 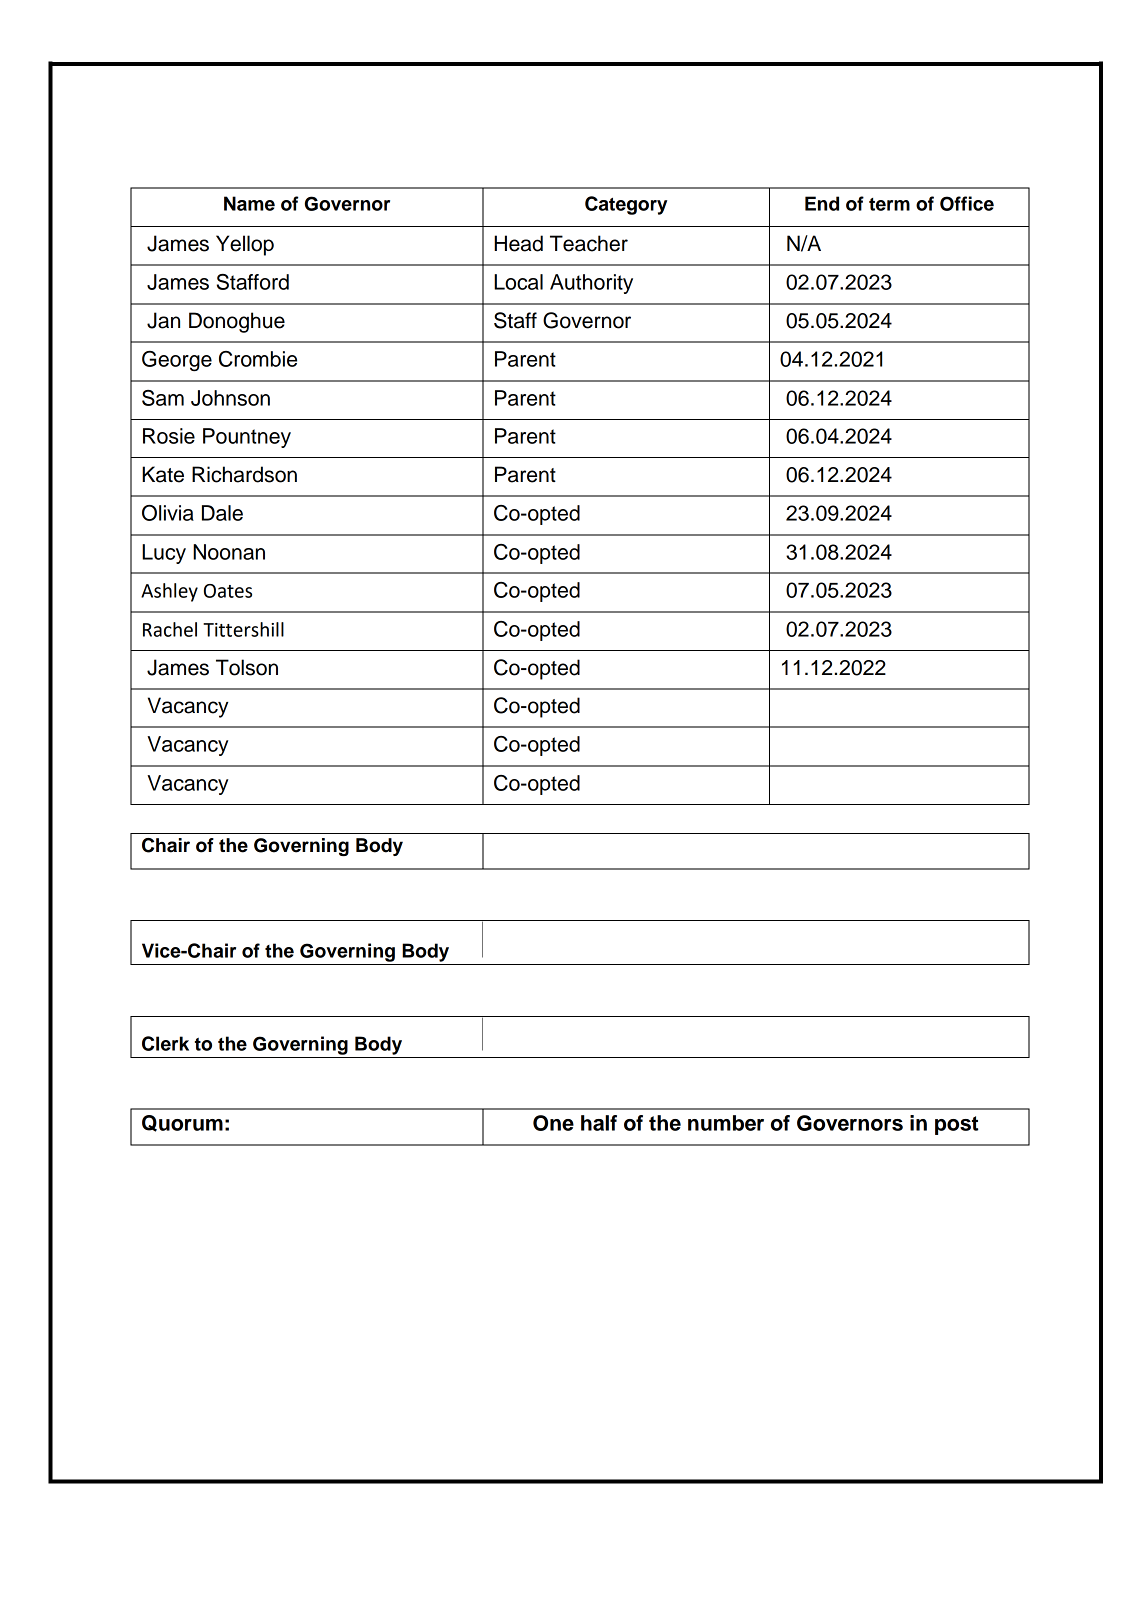 I want to click on number, so click(x=726, y=1123).
